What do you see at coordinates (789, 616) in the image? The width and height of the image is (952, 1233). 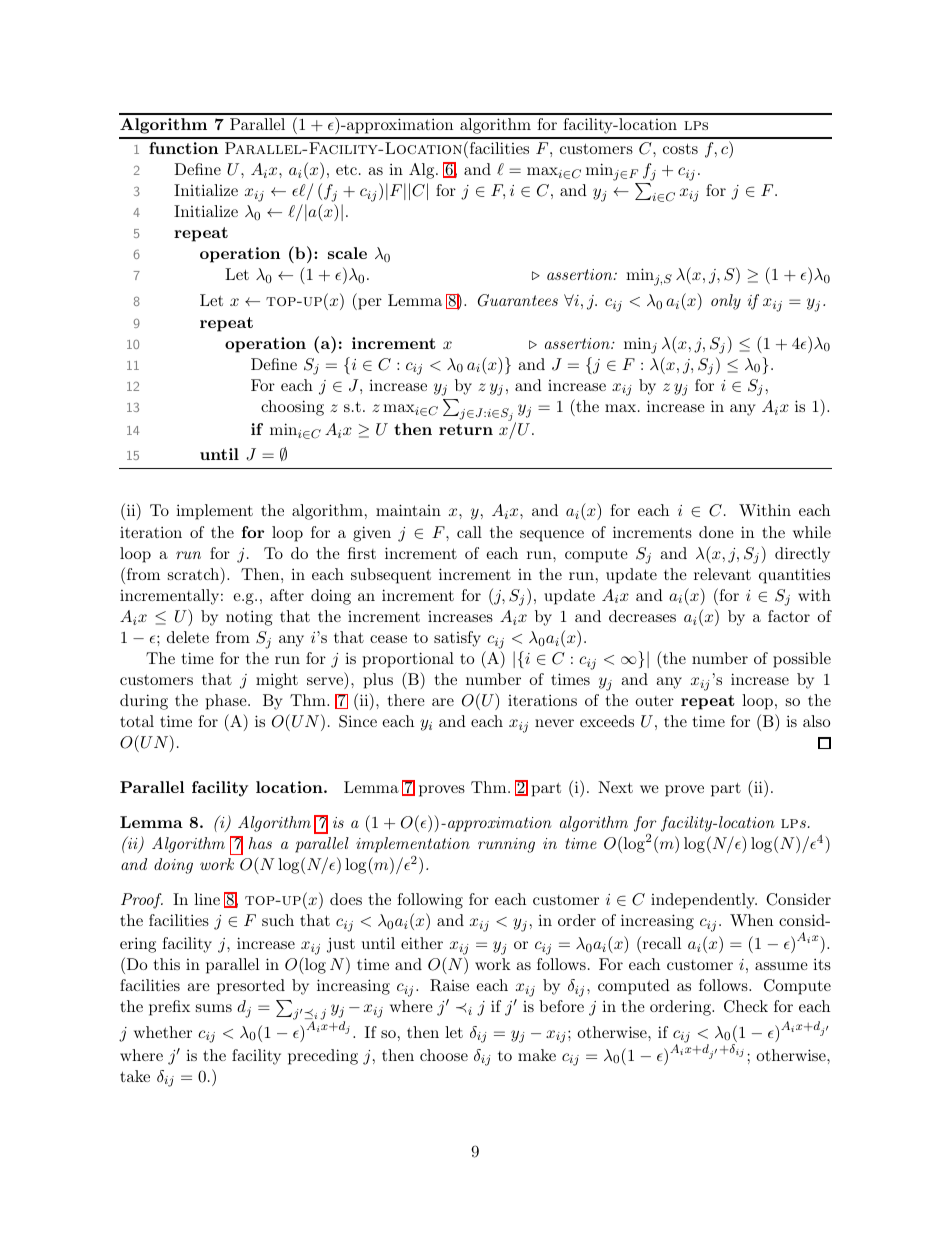 I see `factor` at bounding box center [789, 616].
